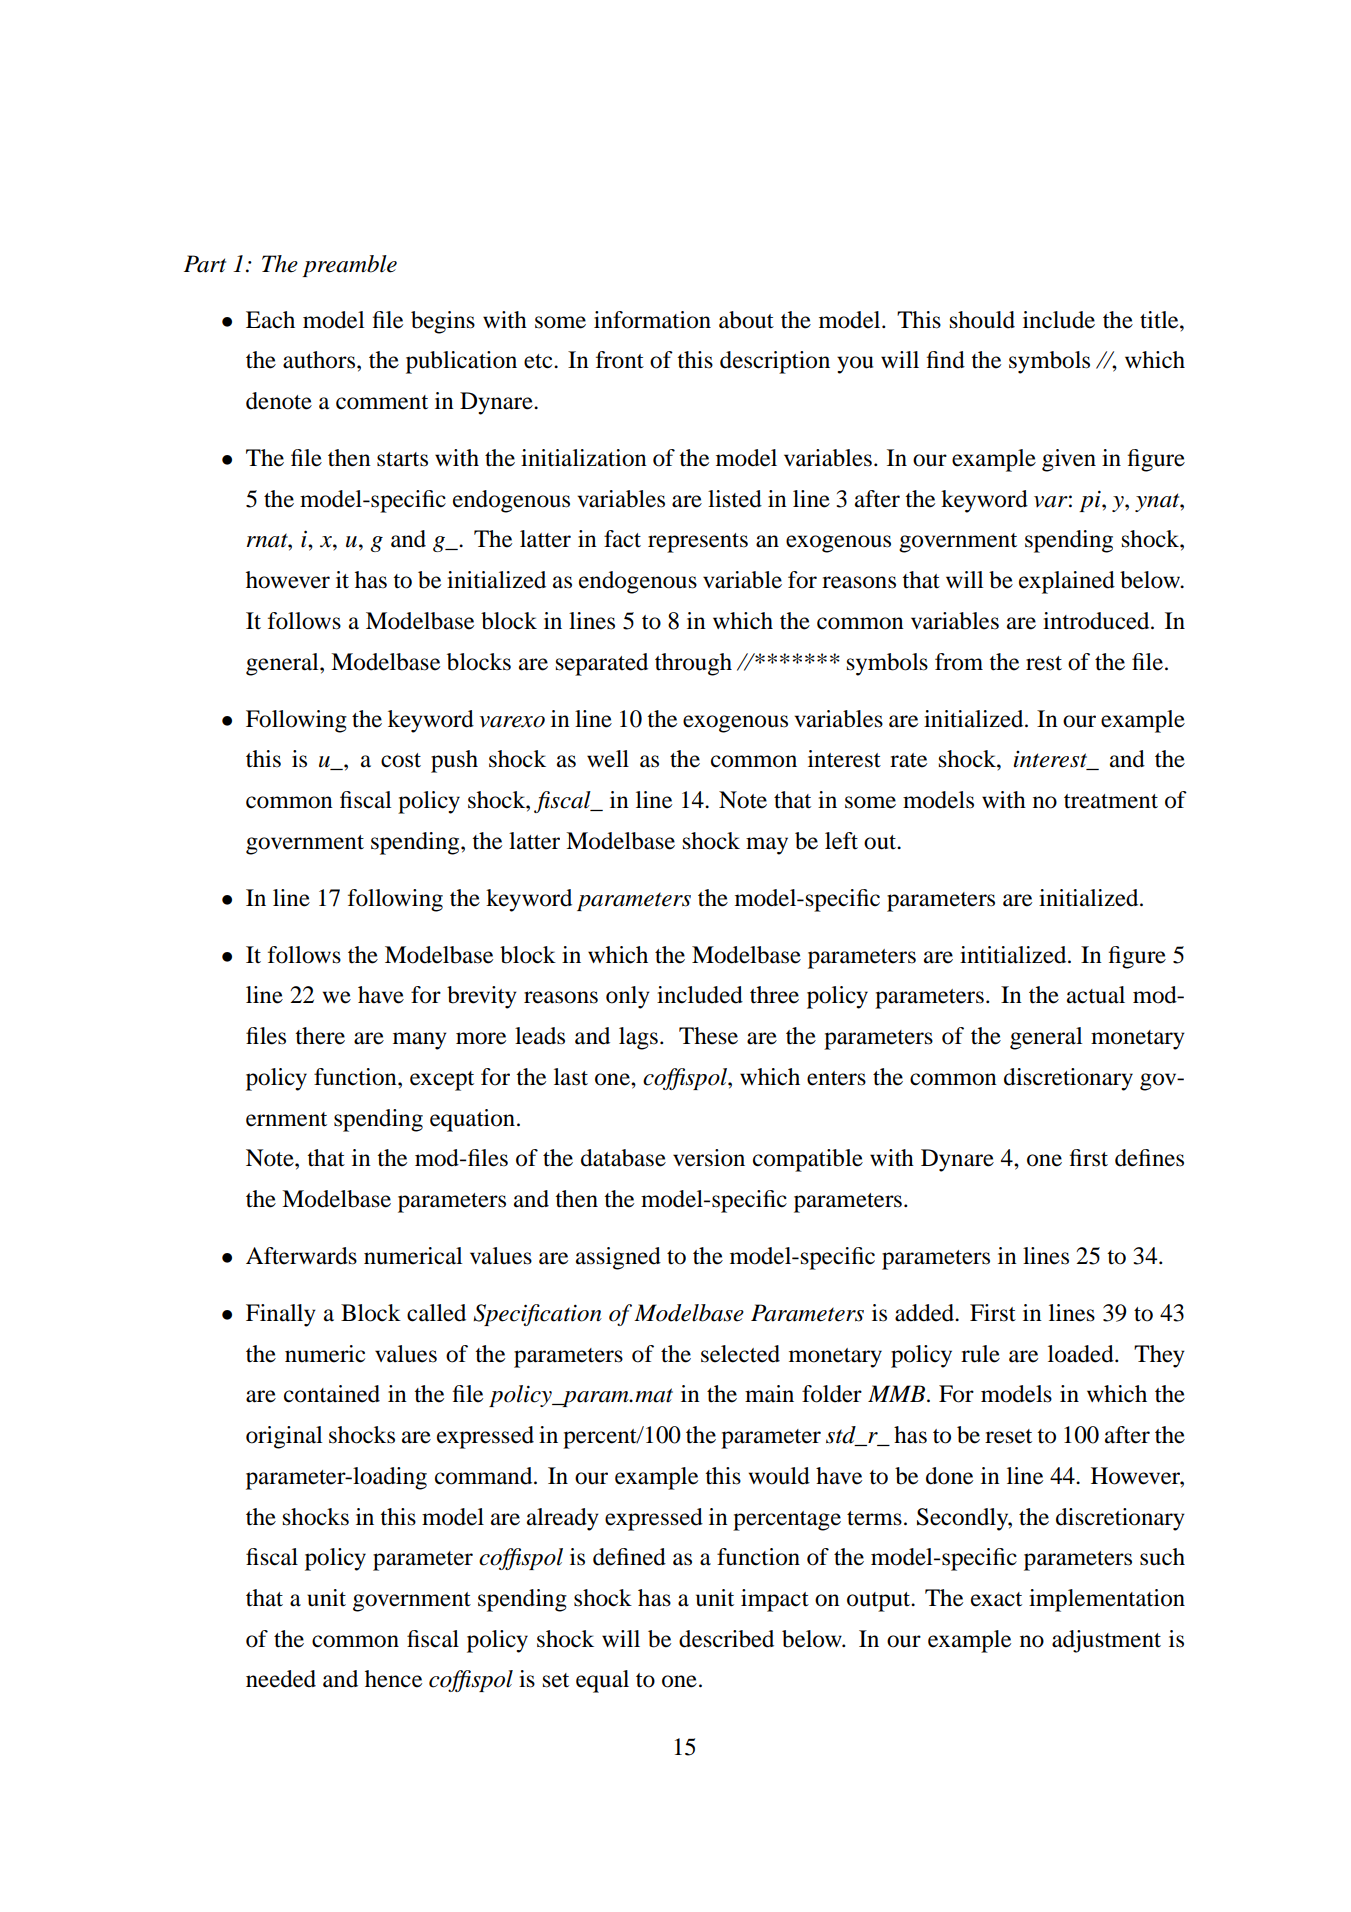 The height and width of the page is (1912, 1351). What do you see at coordinates (1106, 1641) in the page?
I see `adjustment` at bounding box center [1106, 1641].
